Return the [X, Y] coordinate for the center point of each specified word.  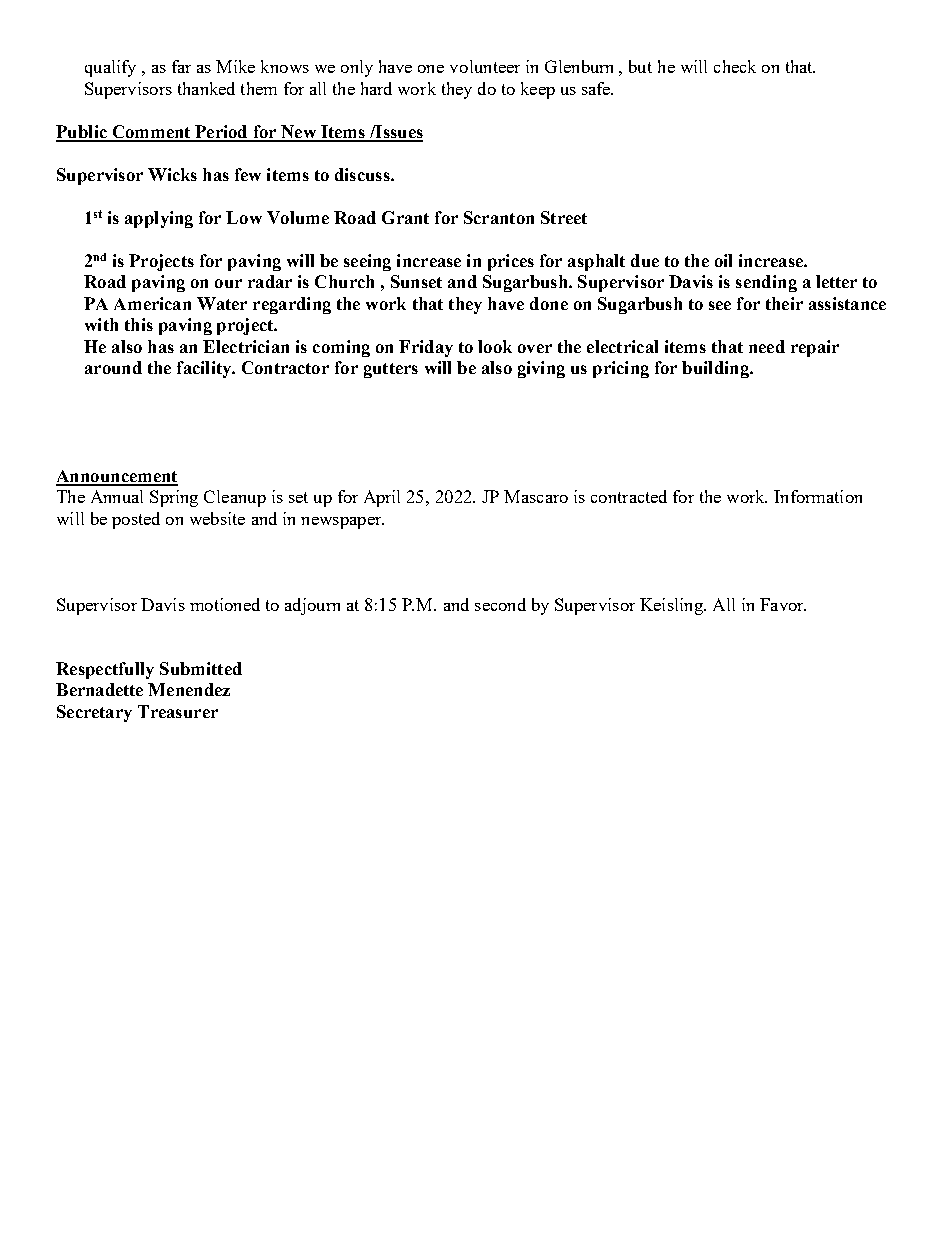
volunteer [485, 66]
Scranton [499, 217]
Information [818, 496]
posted [136, 520]
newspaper [342, 523]
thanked [206, 88]
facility [205, 369]
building [716, 369]
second [500, 604]
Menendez [189, 689]
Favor [783, 604]
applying [159, 219]
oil [723, 260]
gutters [391, 370]
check [735, 66]
